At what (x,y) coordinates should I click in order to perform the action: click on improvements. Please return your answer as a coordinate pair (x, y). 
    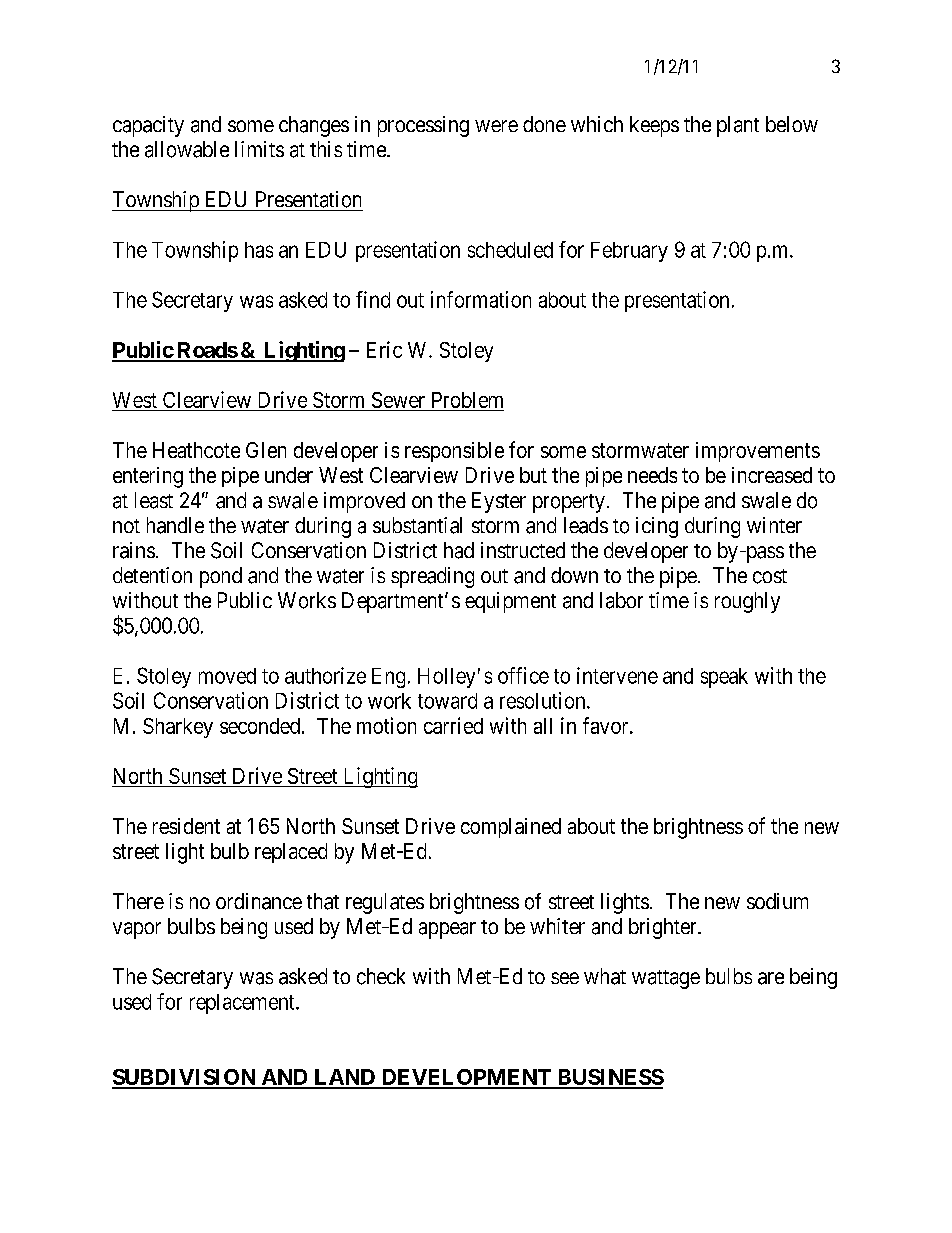
    Looking at the image, I should click on (758, 452).
